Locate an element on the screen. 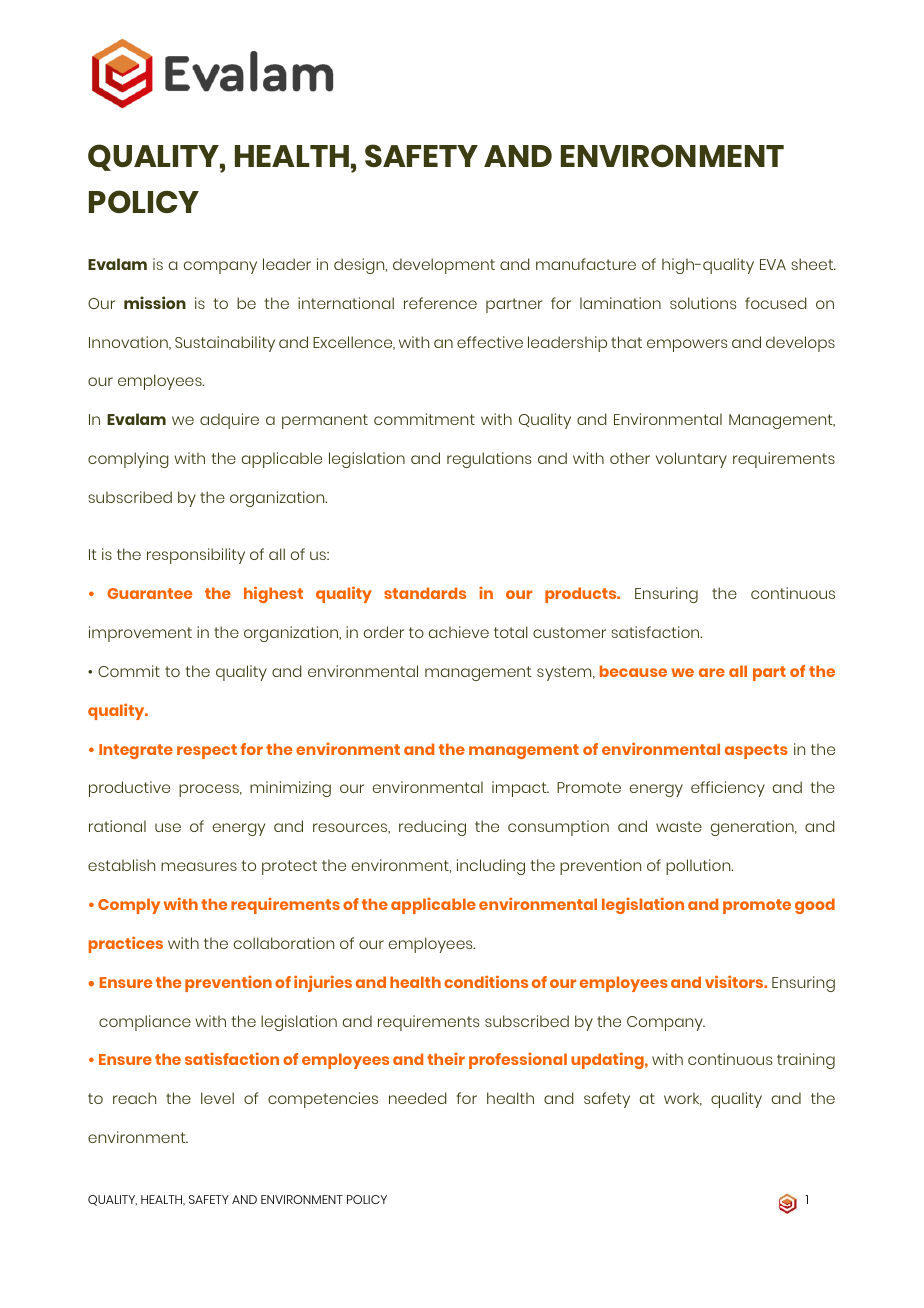  voluntary is located at coordinates (691, 460).
